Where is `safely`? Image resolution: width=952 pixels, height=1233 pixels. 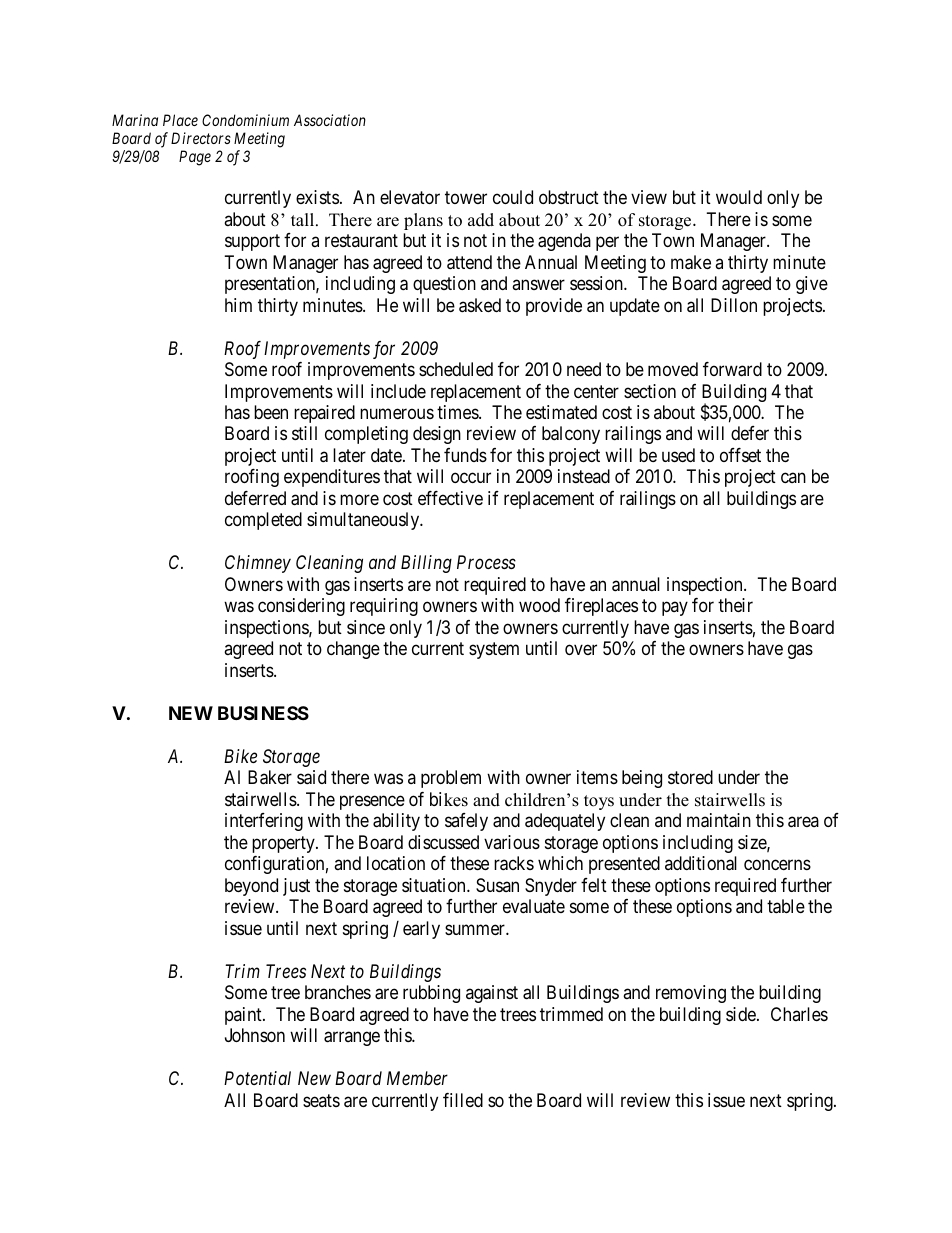 safely is located at coordinates (466, 822).
